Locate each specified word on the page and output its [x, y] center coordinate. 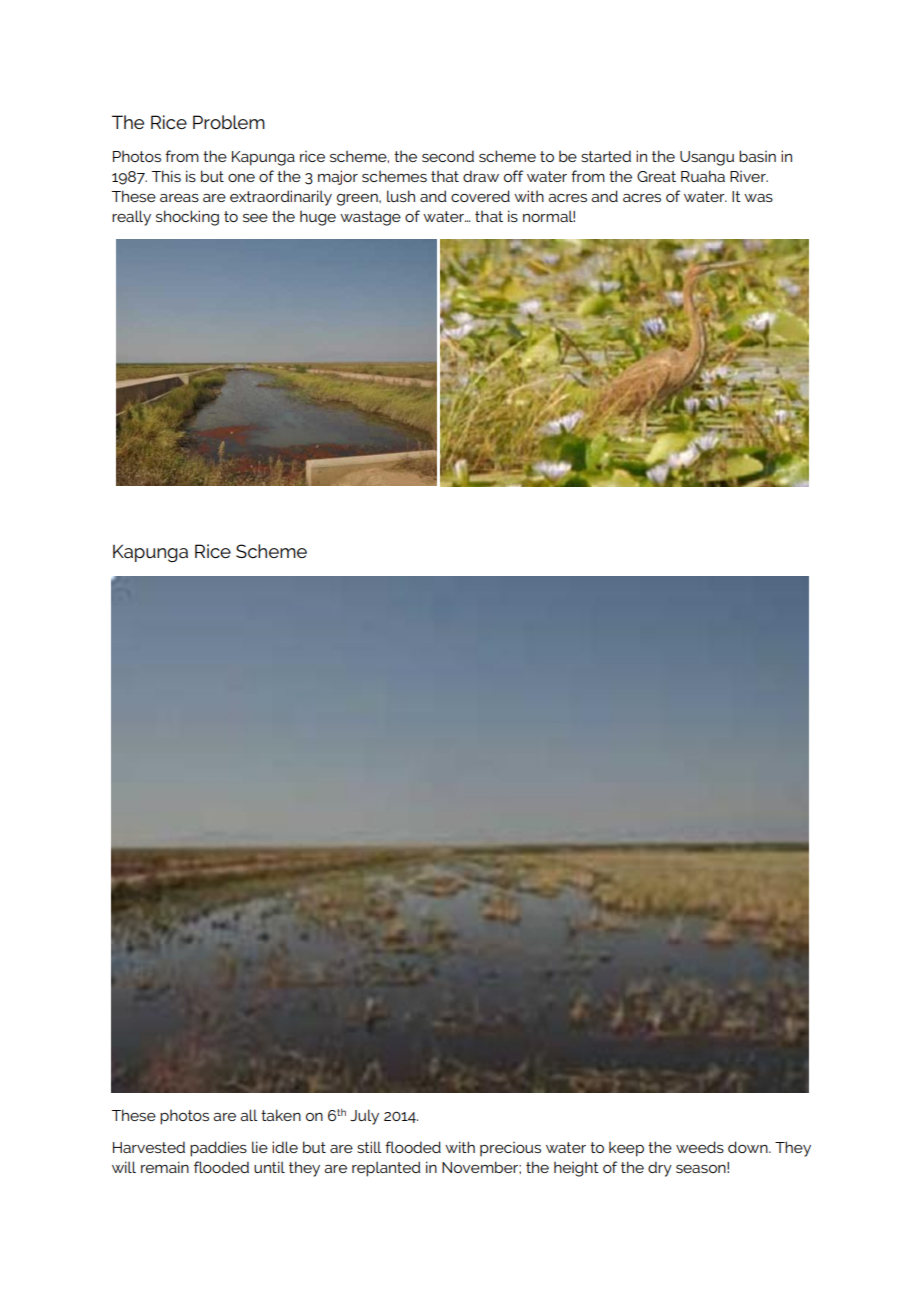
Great [656, 176]
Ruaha [703, 176]
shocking [187, 218]
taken [281, 1115]
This [166, 176]
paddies [218, 1149]
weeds [700, 1147]
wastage [370, 218]
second [448, 156]
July [364, 1117]
